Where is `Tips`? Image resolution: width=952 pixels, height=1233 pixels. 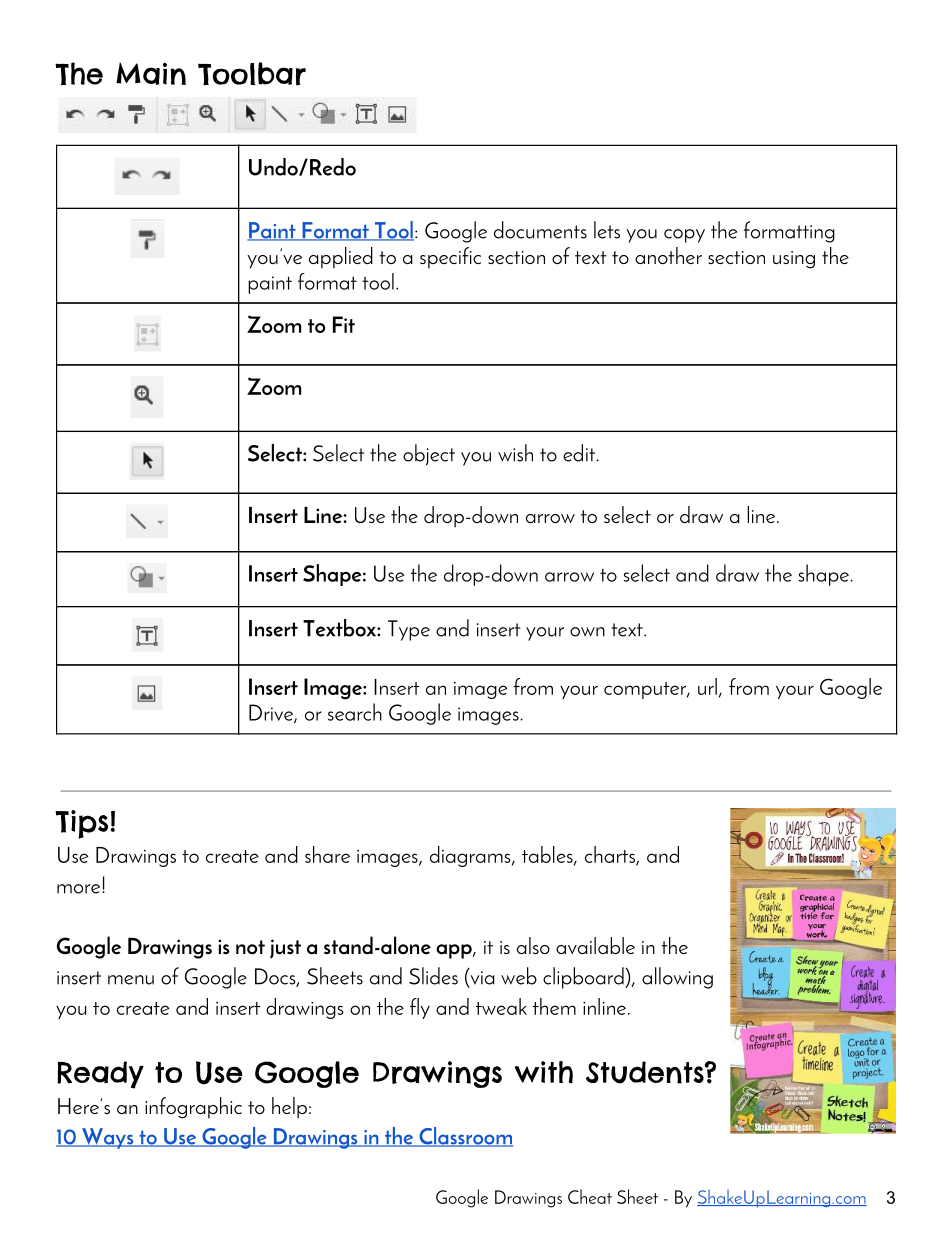 Tips is located at coordinates (81, 824).
